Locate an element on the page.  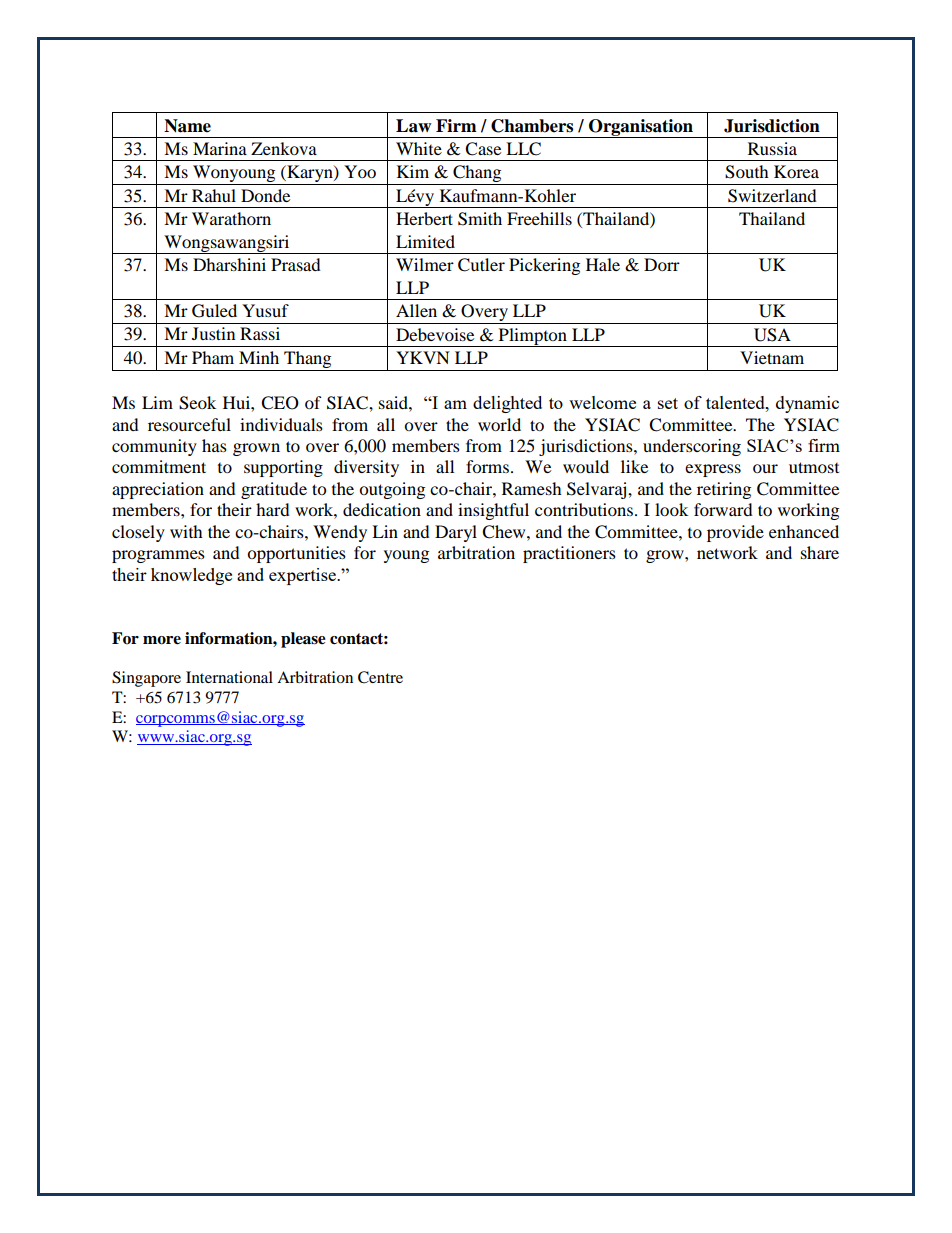
Russia is located at coordinates (772, 148).
